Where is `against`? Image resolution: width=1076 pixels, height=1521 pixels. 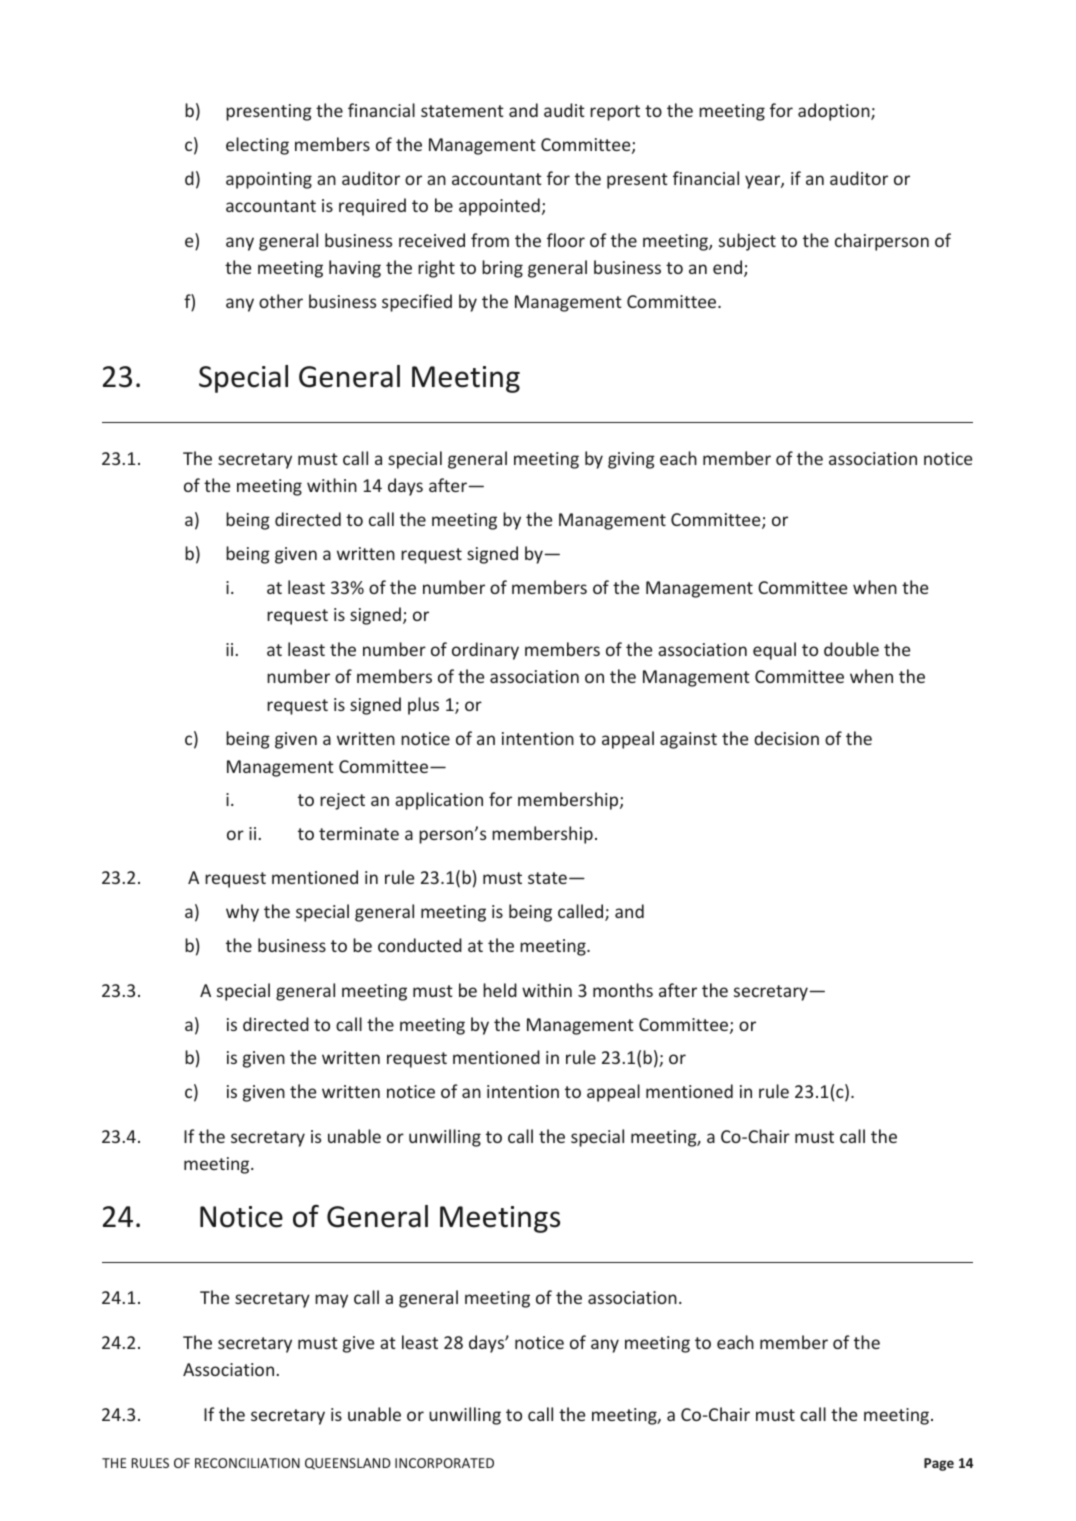
against is located at coordinates (688, 740).
